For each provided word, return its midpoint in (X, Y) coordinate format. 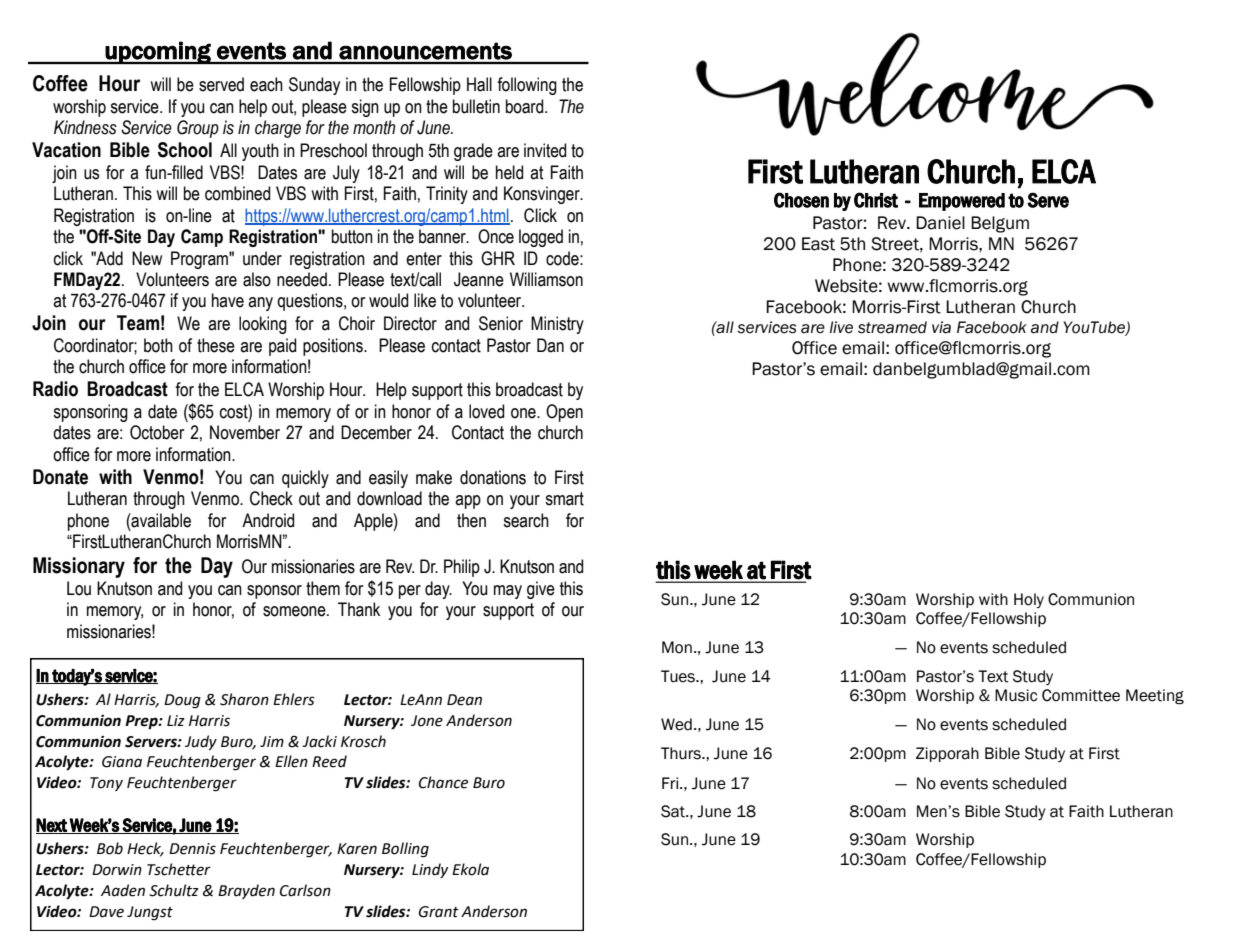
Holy (1029, 600)
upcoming (158, 52)
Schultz (174, 890)
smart (564, 499)
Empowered (962, 202)
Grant (439, 912)
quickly (305, 479)
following (527, 86)
